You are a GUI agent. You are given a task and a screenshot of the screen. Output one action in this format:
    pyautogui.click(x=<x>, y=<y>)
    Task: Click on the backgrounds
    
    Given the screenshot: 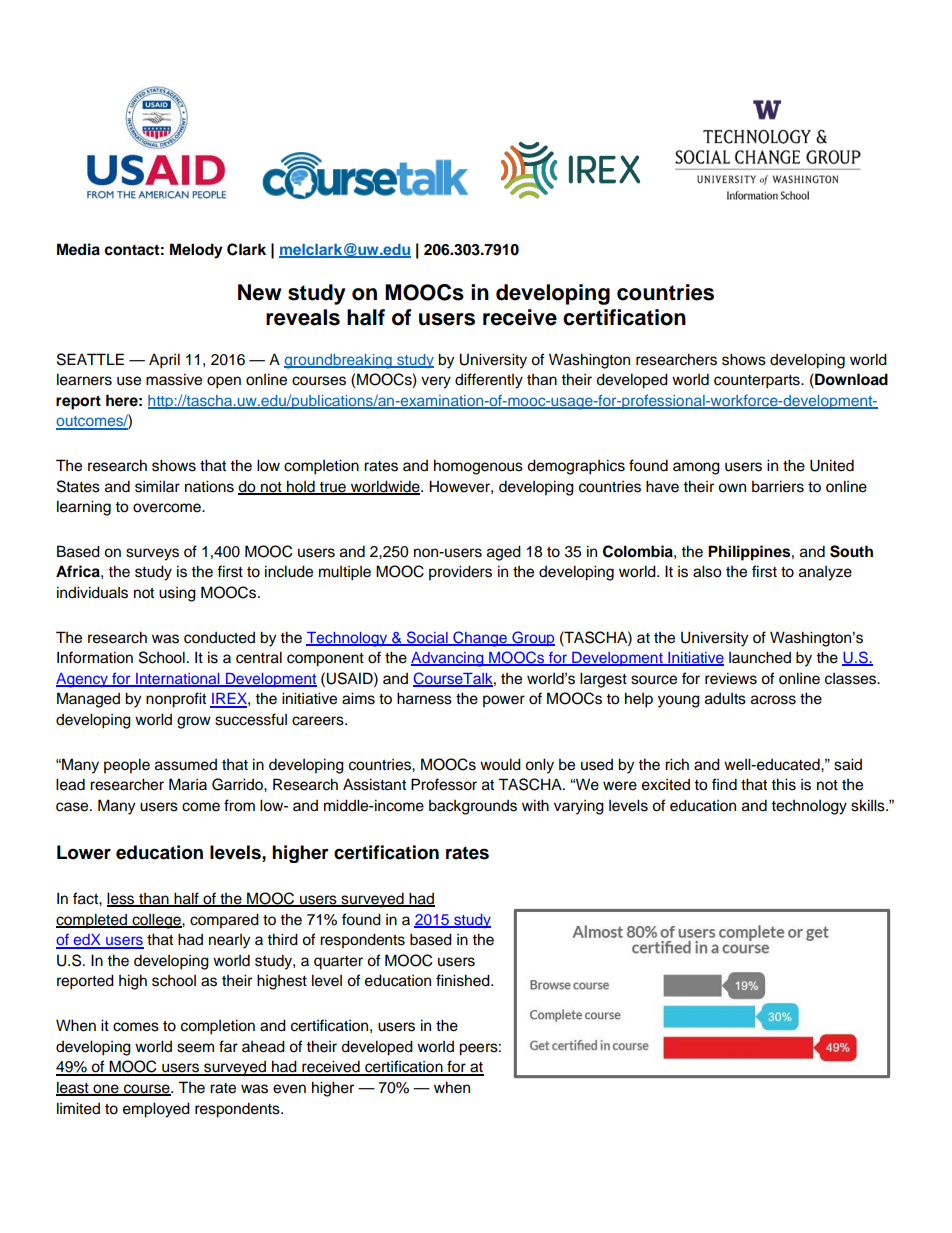 What is the action you would take?
    pyautogui.click(x=473, y=807)
